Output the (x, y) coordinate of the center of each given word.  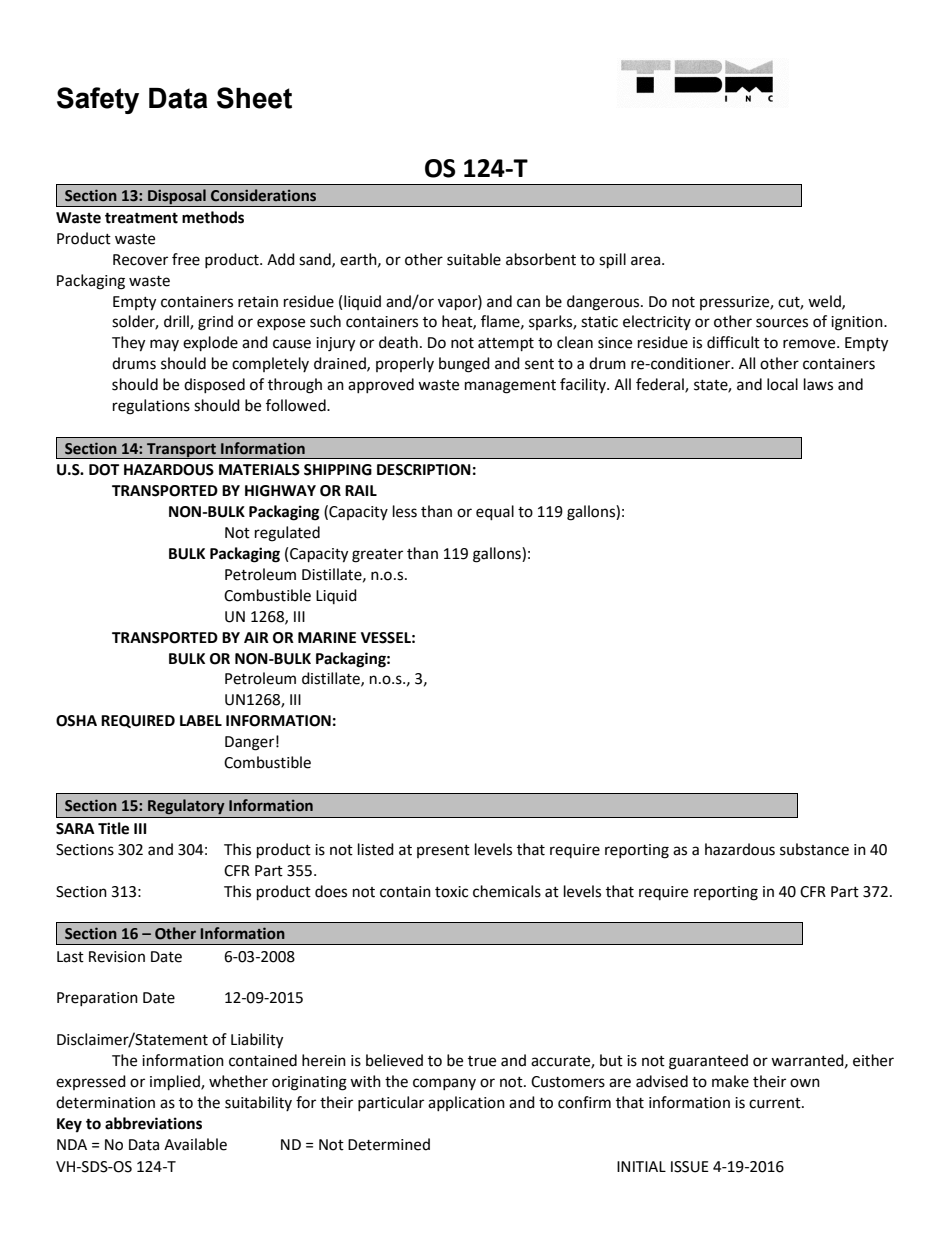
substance (814, 849)
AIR (256, 637)
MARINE (327, 637)
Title (113, 828)
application (466, 1103)
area (647, 261)
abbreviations (153, 1123)
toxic (451, 892)
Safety (98, 100)
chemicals (507, 891)
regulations (151, 407)
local (782, 384)
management (510, 387)
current (776, 1103)
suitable (474, 259)
